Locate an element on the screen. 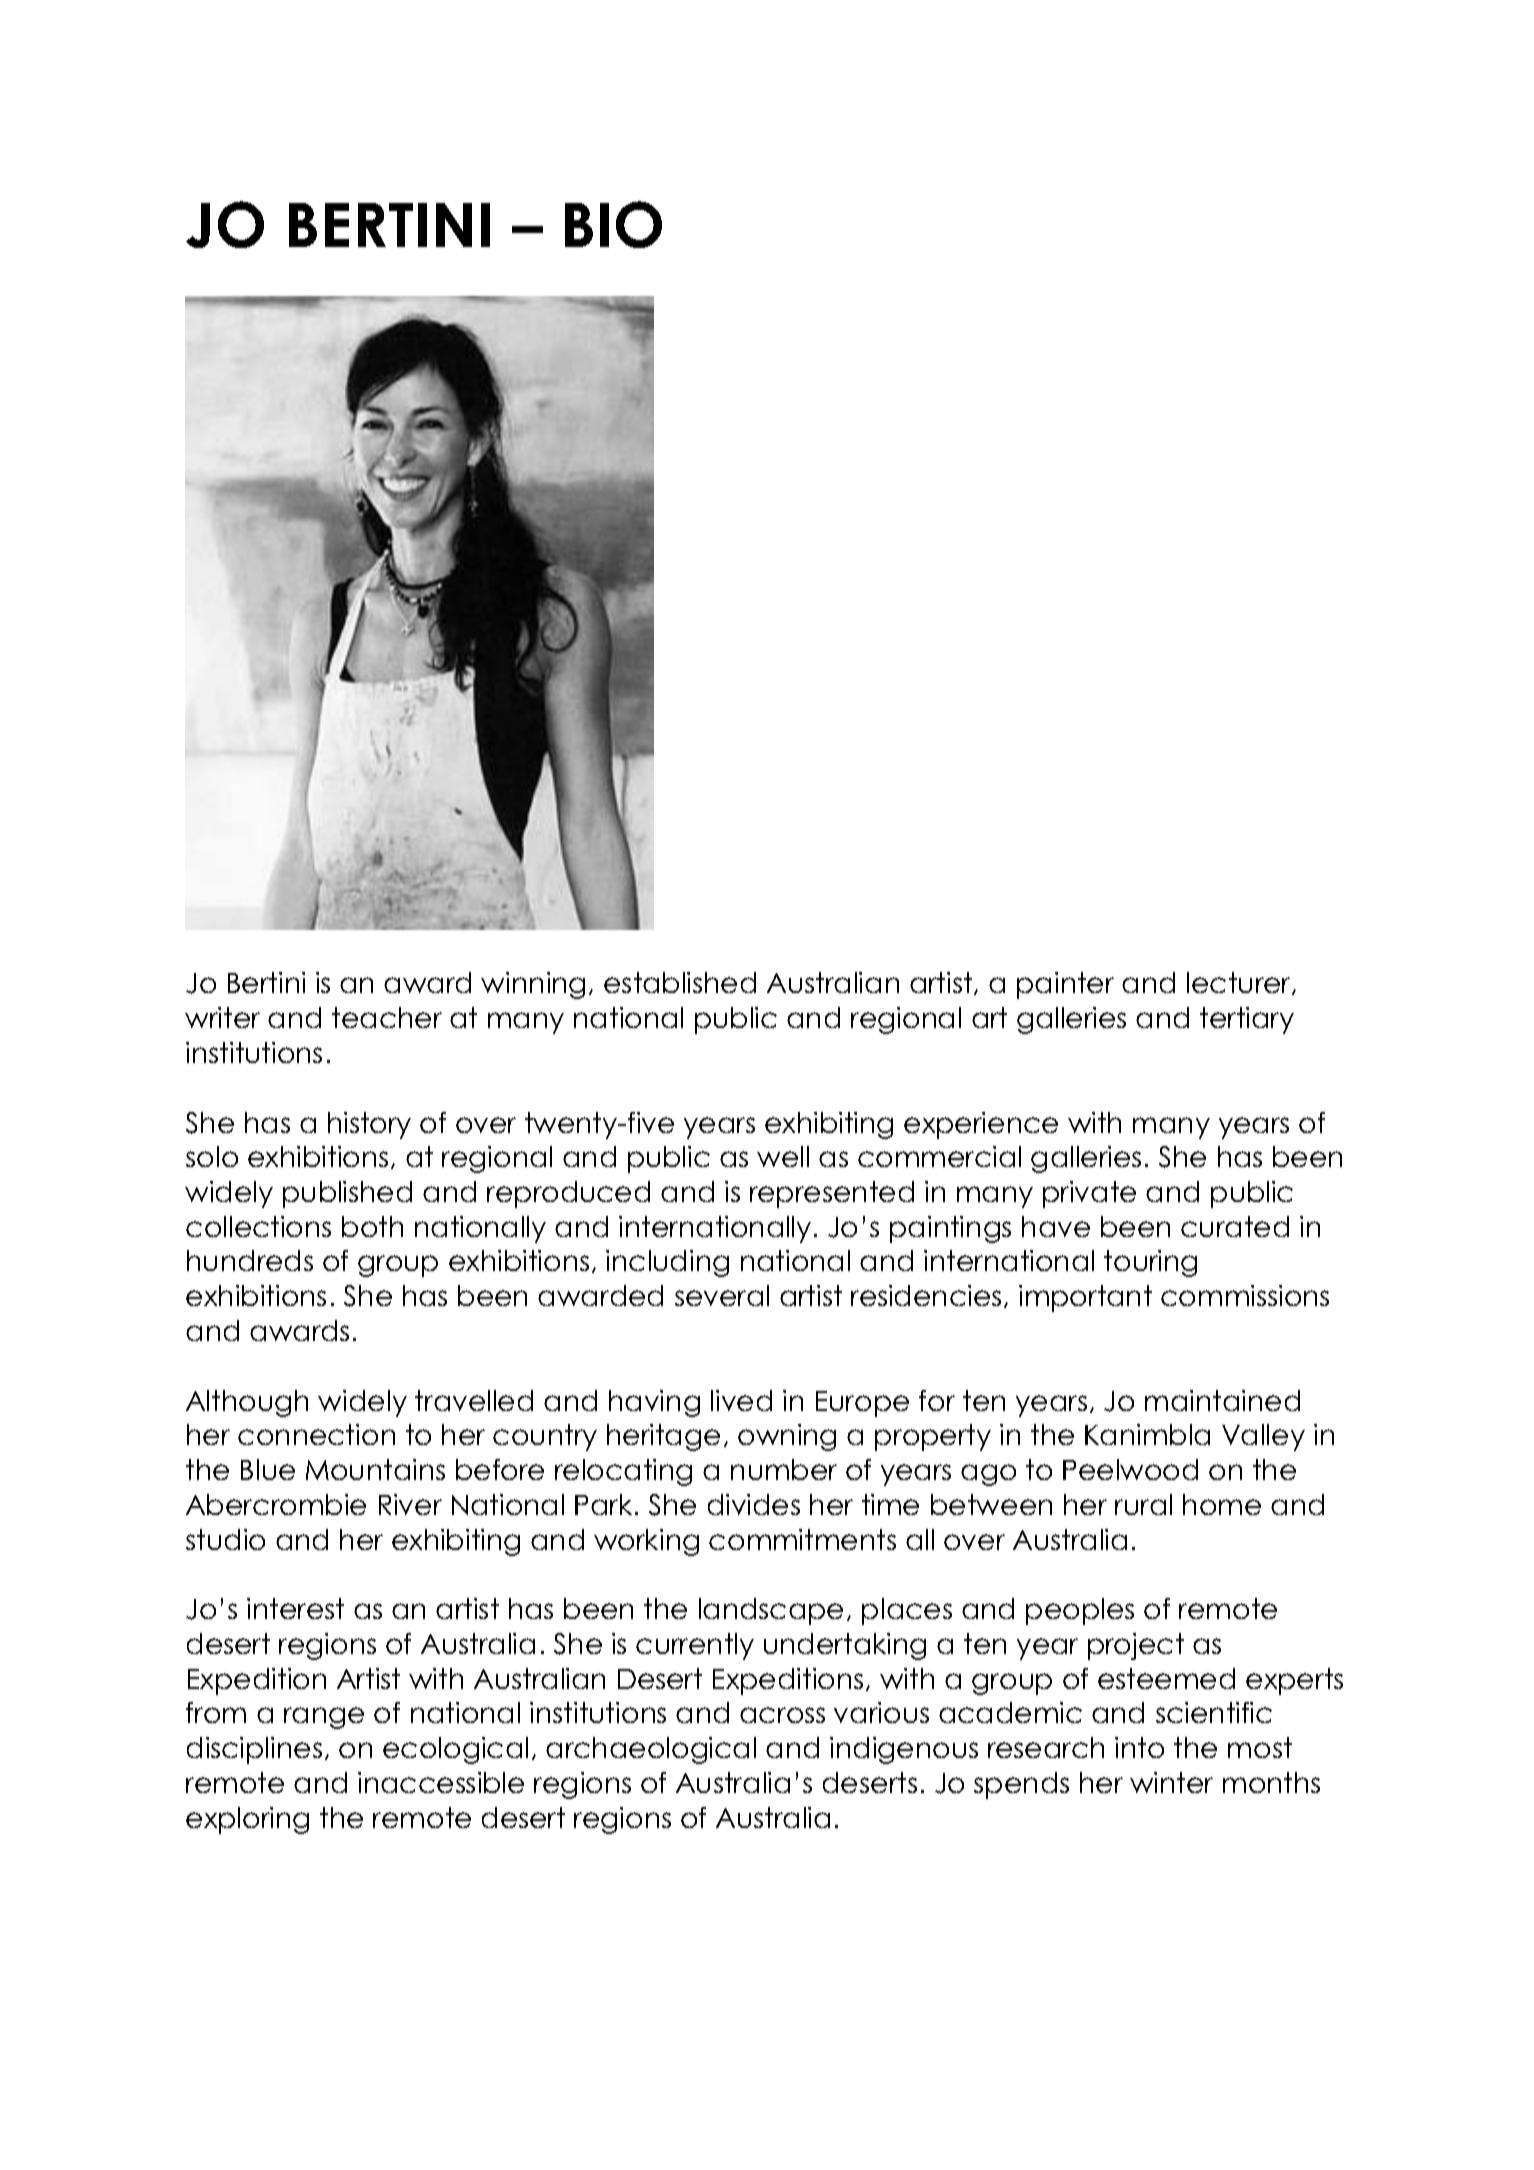  range is located at coordinates (324, 1718).
